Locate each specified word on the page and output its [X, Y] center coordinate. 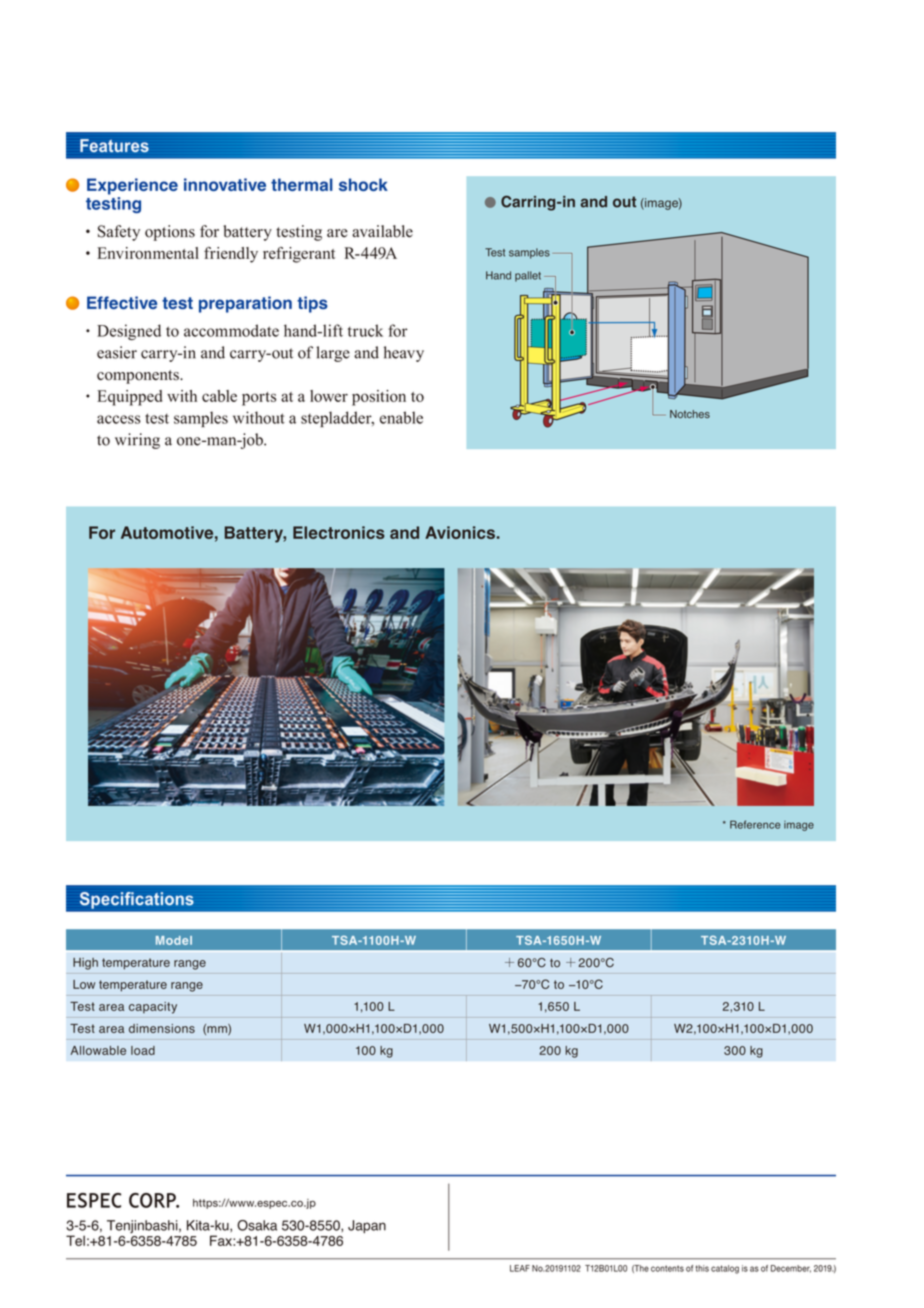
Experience [132, 186]
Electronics [339, 532]
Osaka [257, 1225]
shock [363, 184]
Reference [755, 824]
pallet [528, 276]
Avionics [460, 532]
